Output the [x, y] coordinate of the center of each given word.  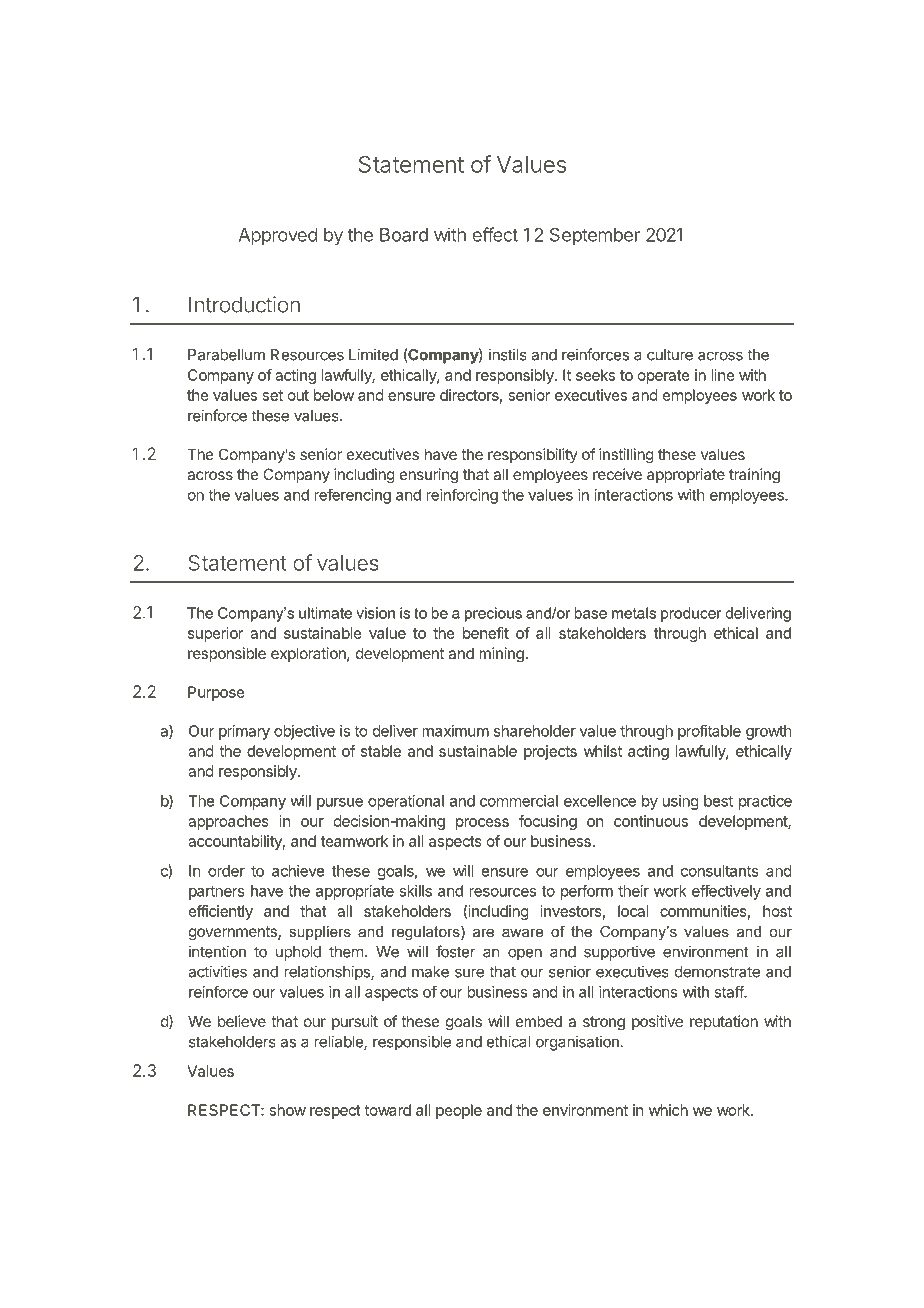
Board [404, 235]
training [754, 476]
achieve [298, 871]
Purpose [216, 693]
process [482, 824]
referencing [352, 496]
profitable [709, 732]
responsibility [533, 455]
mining [501, 655]
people [459, 1111]
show [288, 1110]
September [595, 237]
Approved [278, 237]
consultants [720, 871]
